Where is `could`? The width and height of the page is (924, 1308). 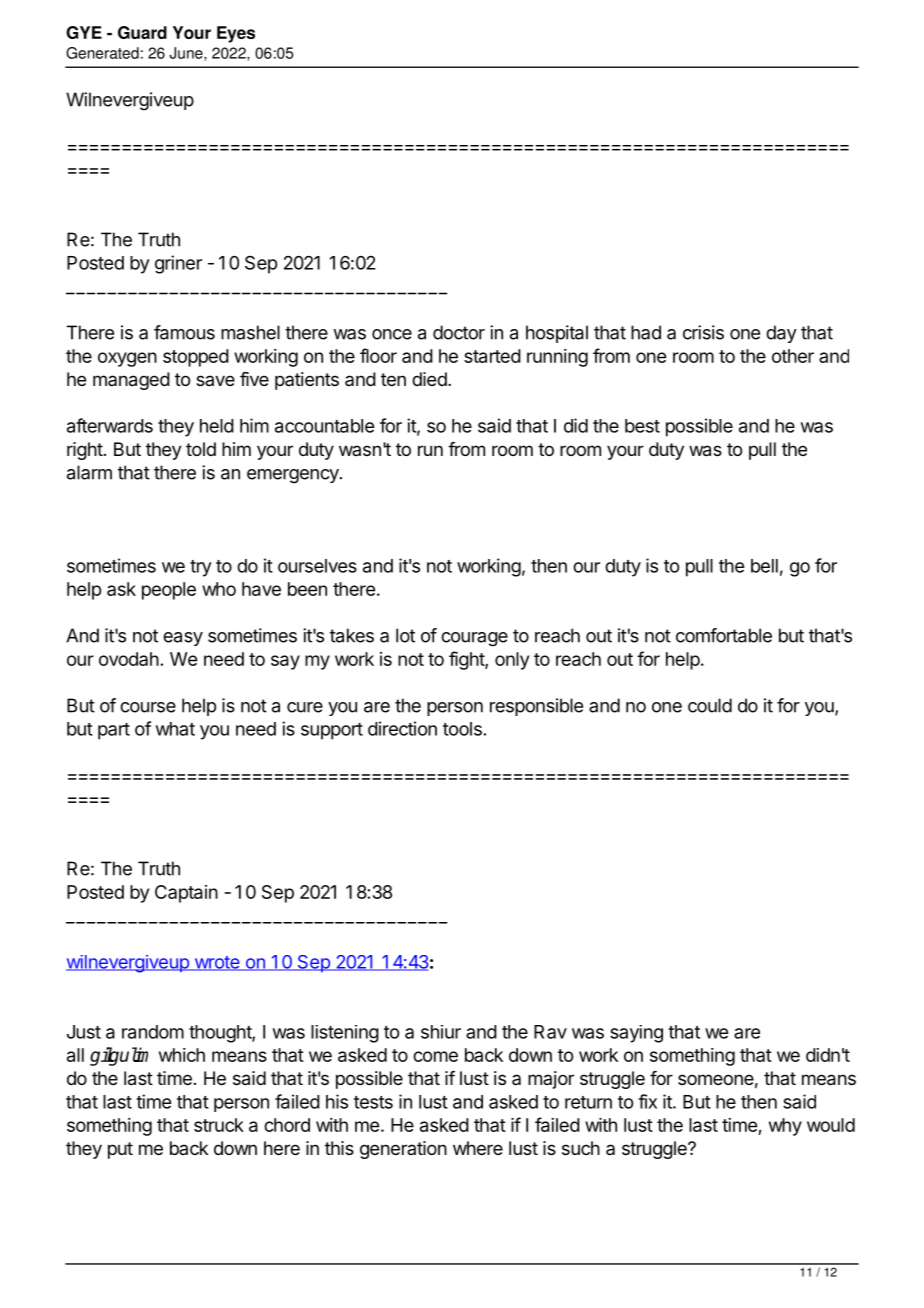
could is located at coordinates (710, 705).
